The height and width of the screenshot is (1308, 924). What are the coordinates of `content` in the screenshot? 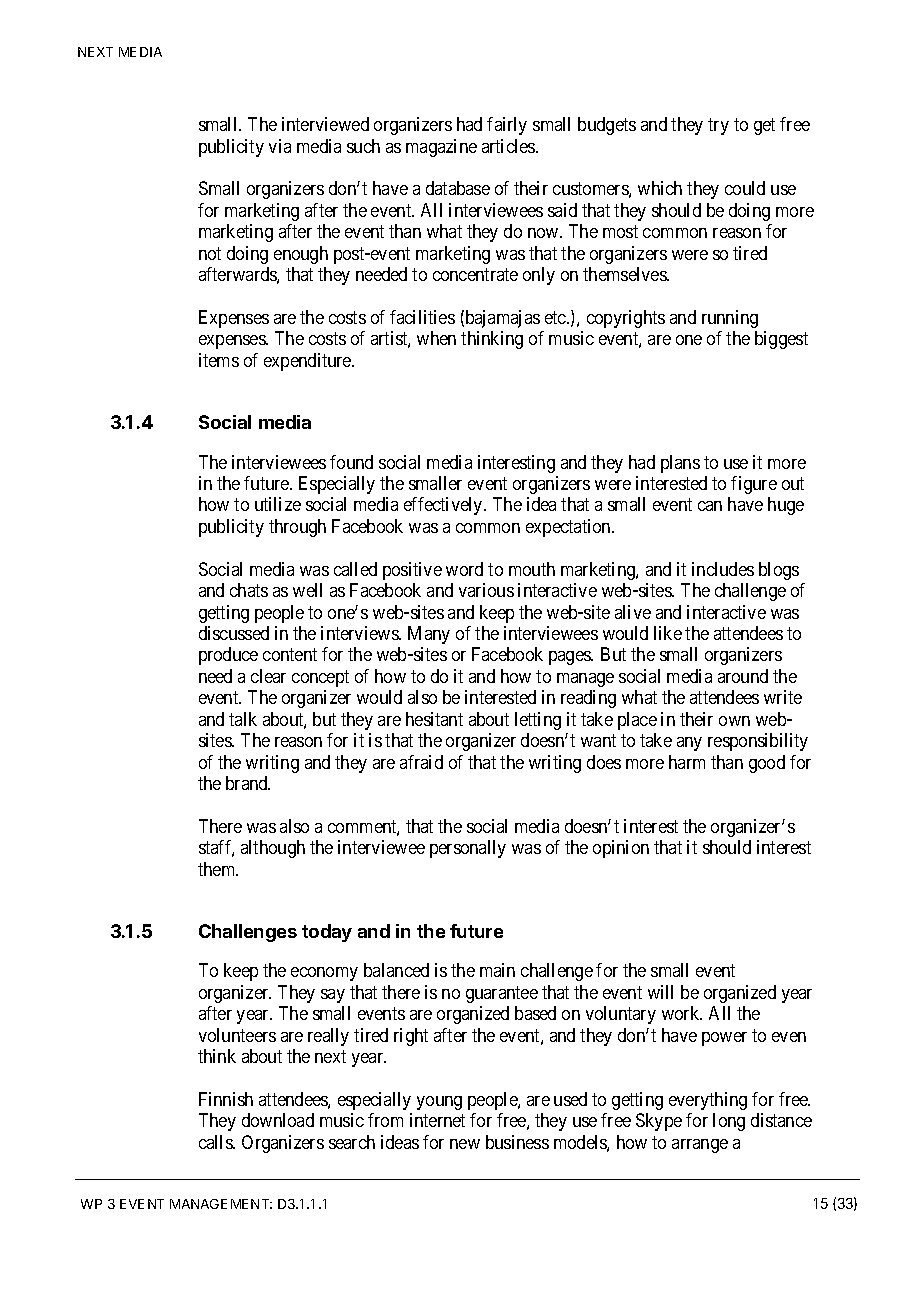 It's located at (290, 655).
